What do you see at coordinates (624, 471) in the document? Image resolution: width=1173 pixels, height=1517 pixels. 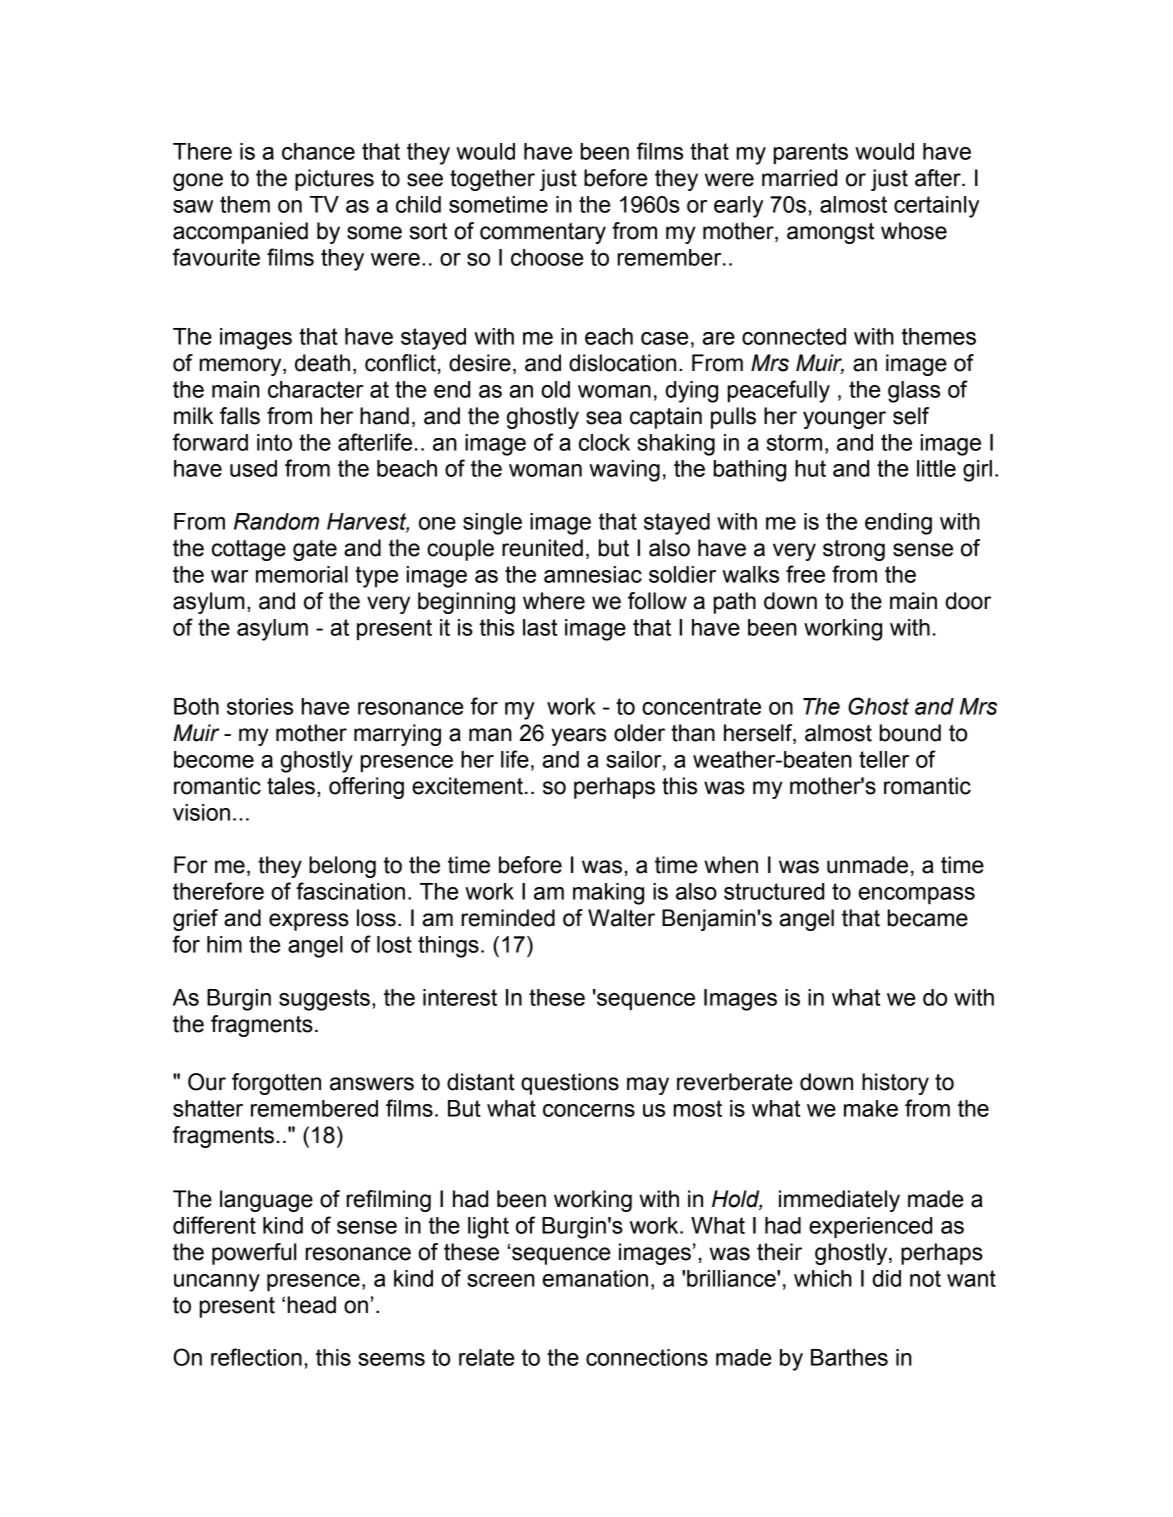 I see `waving` at bounding box center [624, 471].
